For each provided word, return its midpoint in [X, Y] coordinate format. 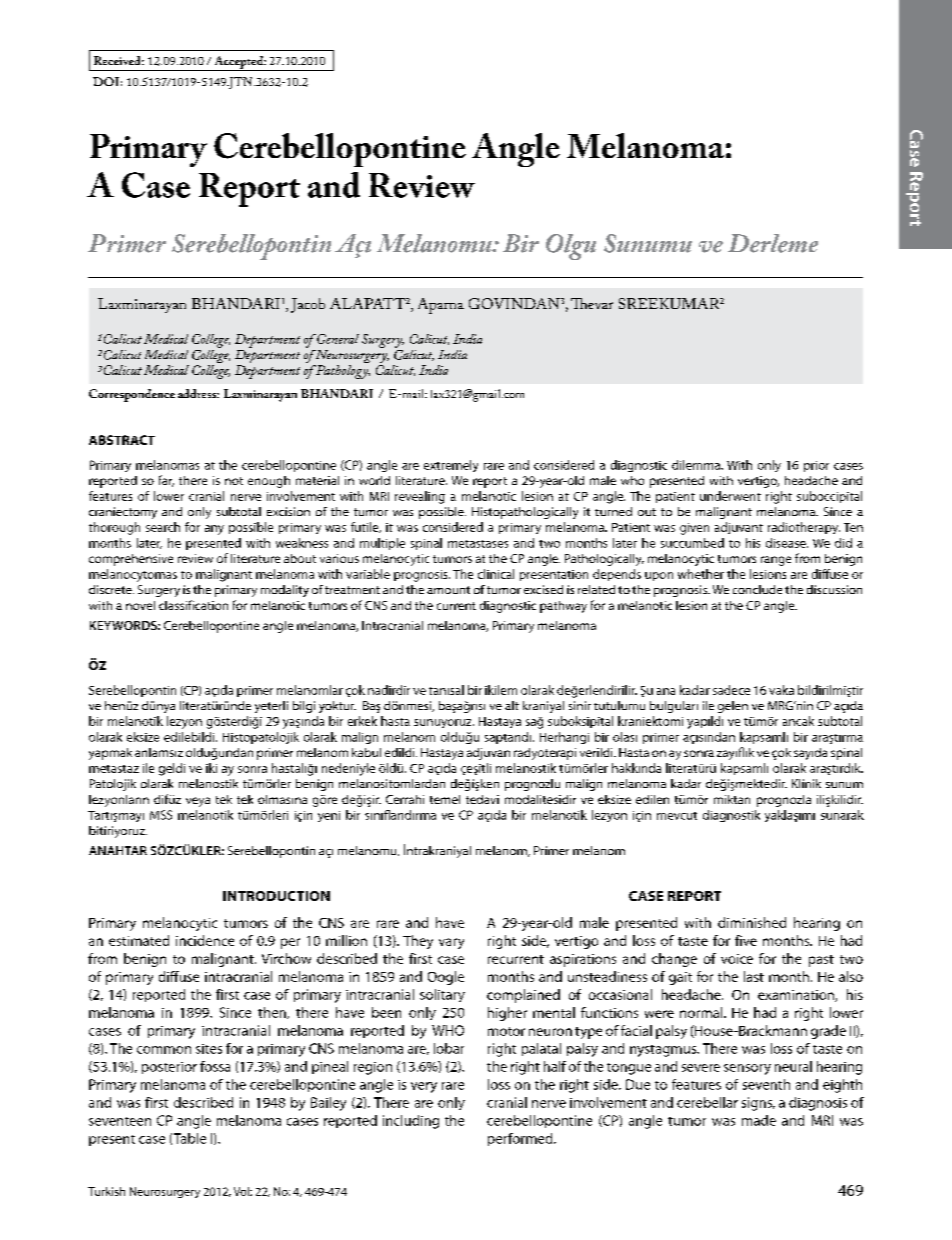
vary [451, 943]
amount [448, 590]
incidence [205, 940]
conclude [757, 589]
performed [521, 1139]
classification [193, 605]
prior [816, 466]
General [338, 339]
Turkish [106, 1191]
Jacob [308, 305]
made [759, 1120]
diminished [752, 922]
